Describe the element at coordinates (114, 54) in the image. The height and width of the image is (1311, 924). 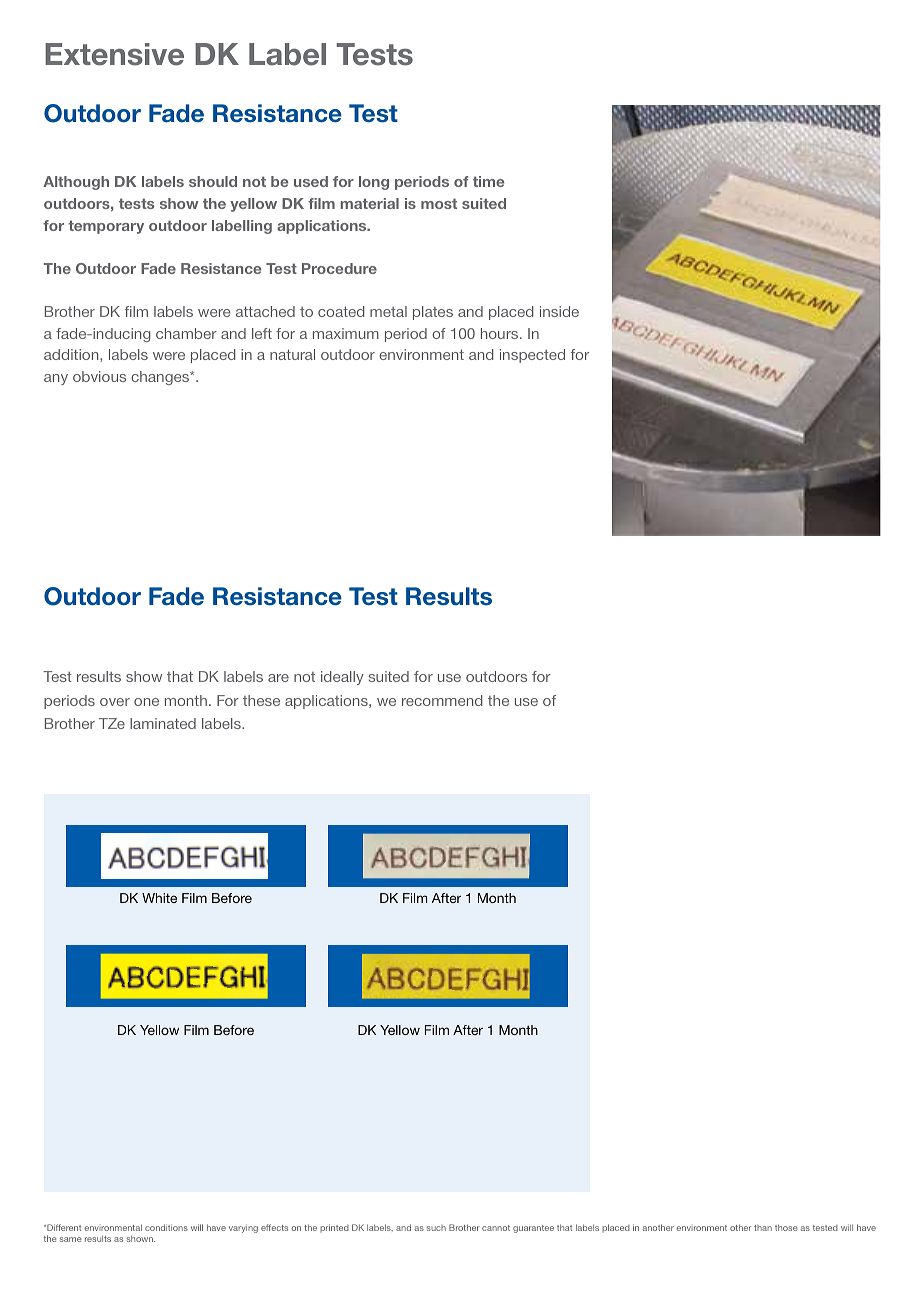
I see `Extensive` at that location.
